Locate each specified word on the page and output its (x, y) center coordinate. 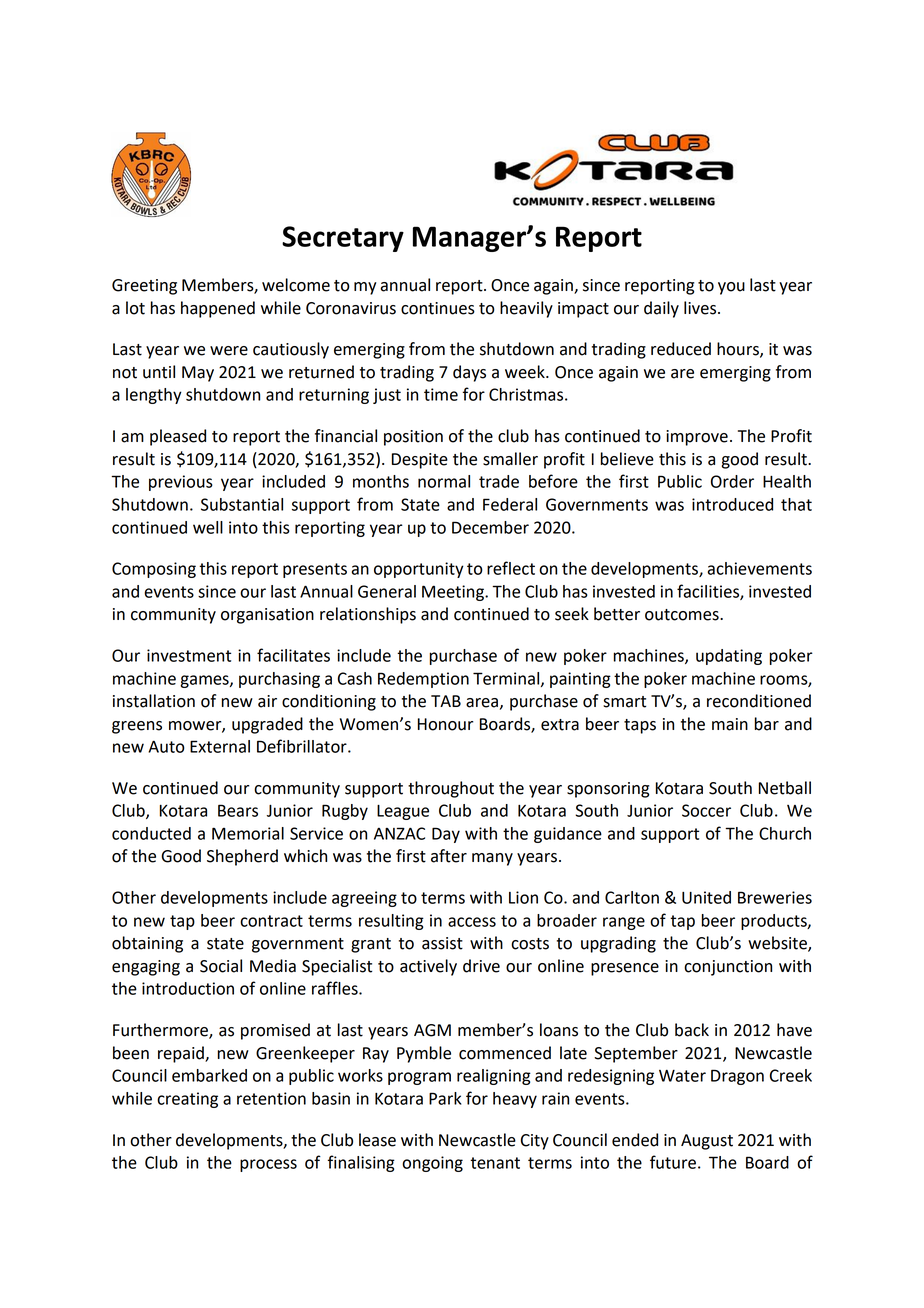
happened (218, 309)
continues (438, 308)
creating (187, 1100)
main (730, 724)
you (731, 288)
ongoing (432, 1164)
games (205, 681)
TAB (446, 701)
